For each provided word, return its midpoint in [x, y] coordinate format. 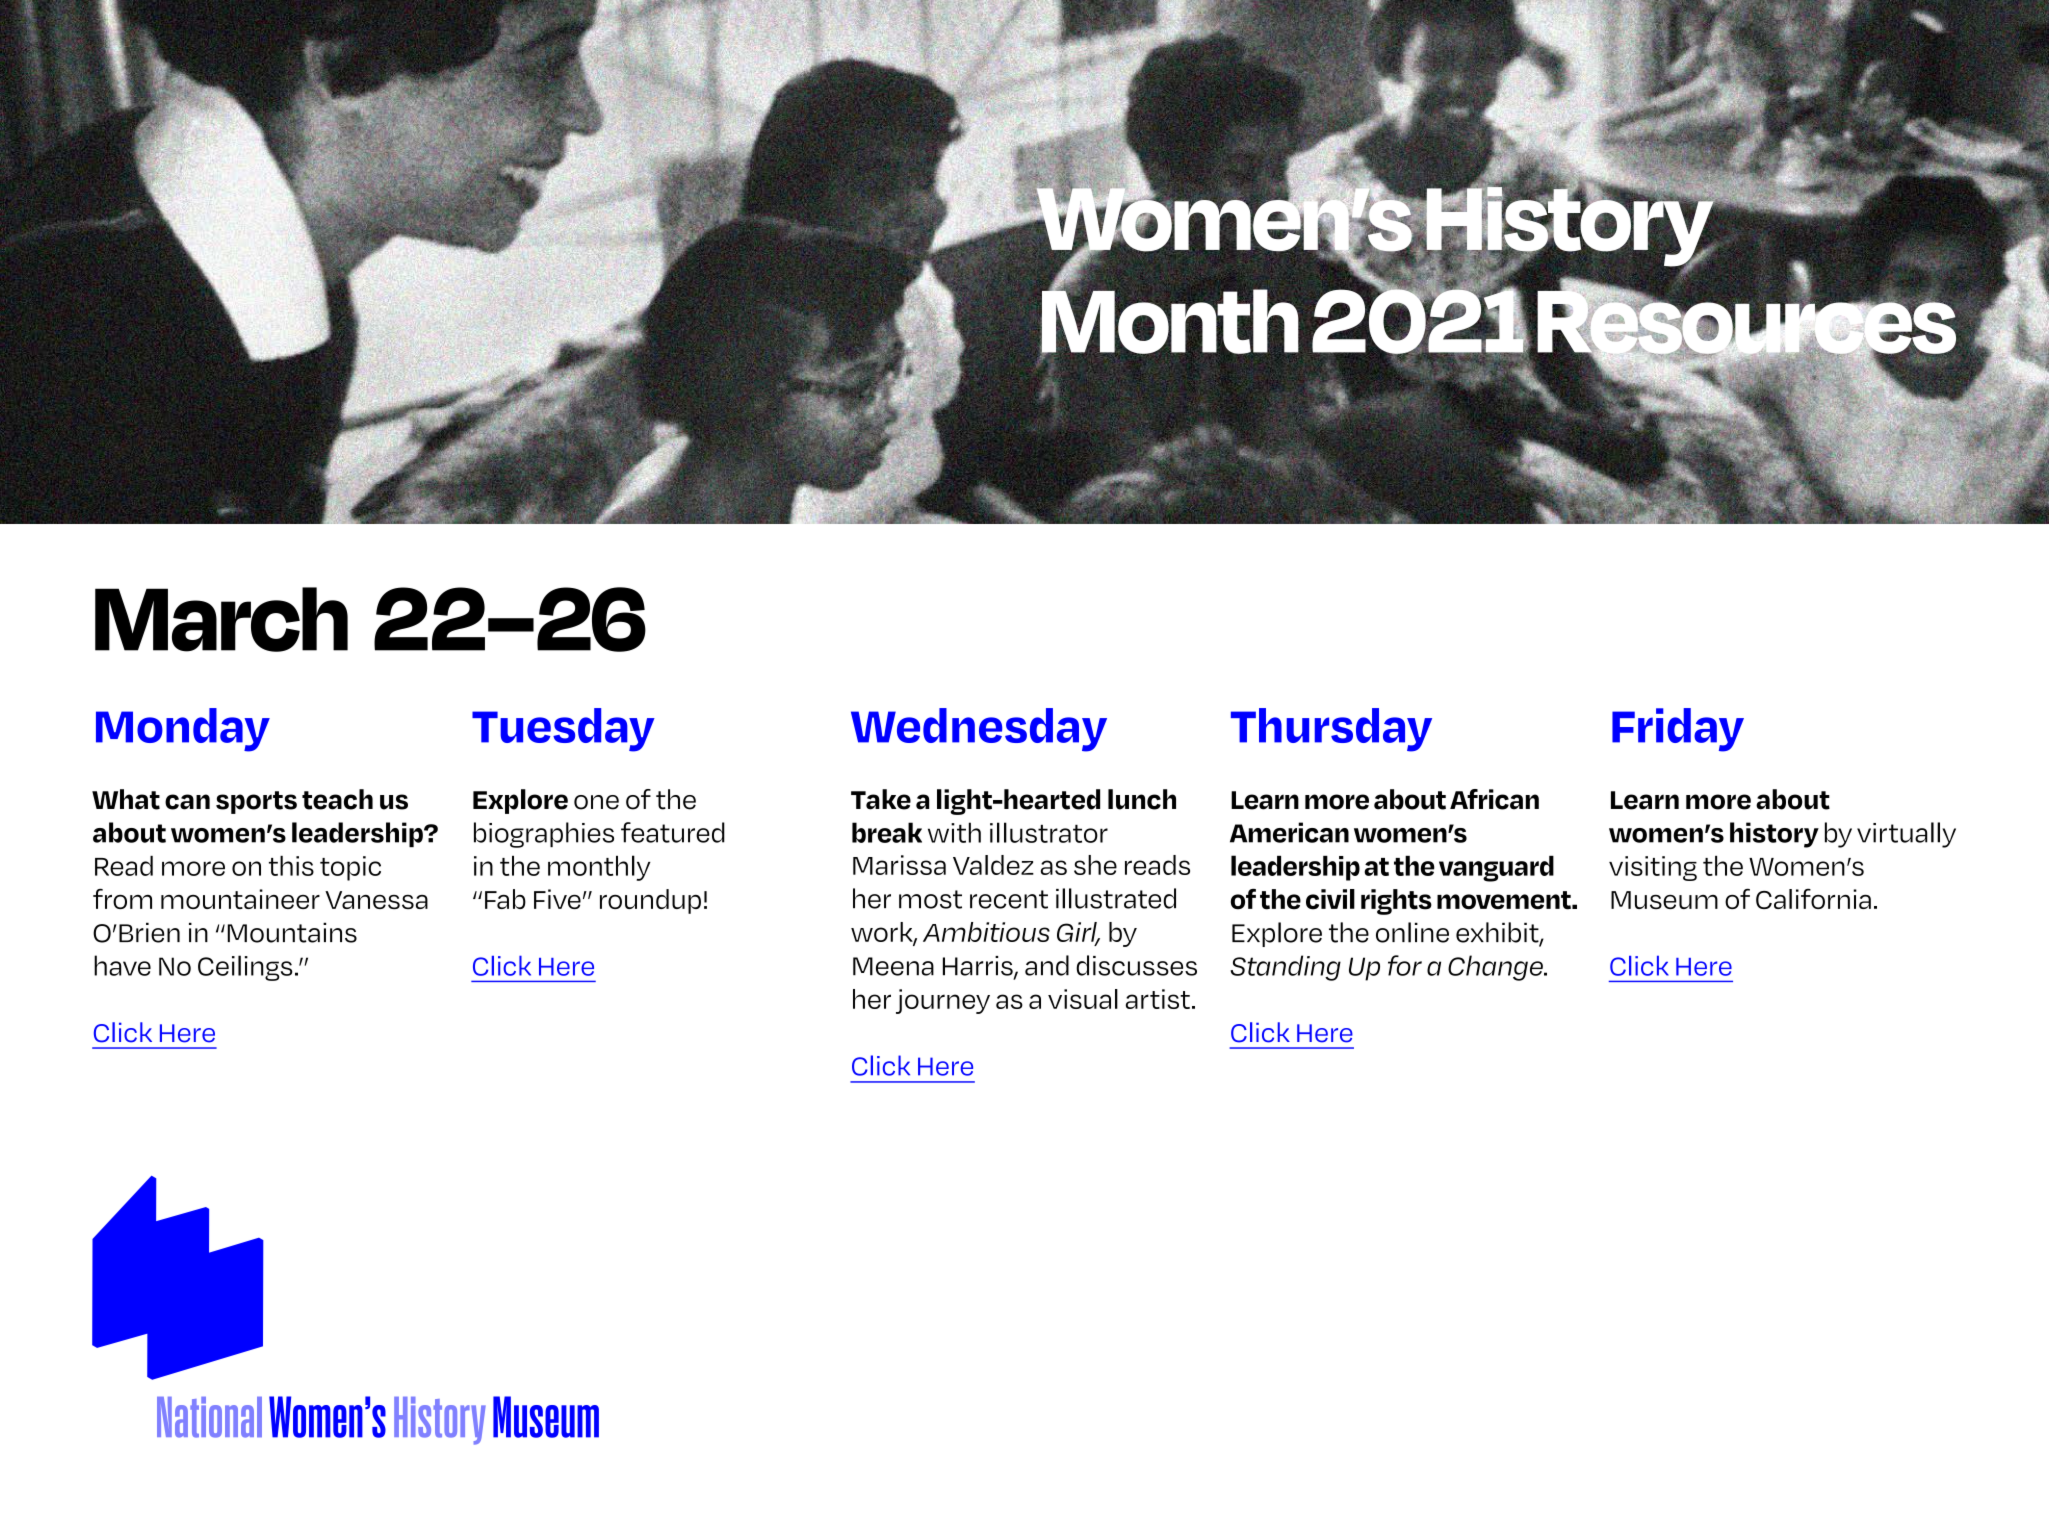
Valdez [993, 865]
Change [1497, 968]
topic [350, 868]
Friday [1678, 730]
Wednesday [979, 730]
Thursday [1331, 730]
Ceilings [245, 968]
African [1494, 799]
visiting [1653, 868]
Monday [183, 730]
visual [1083, 999]
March [221, 619]
